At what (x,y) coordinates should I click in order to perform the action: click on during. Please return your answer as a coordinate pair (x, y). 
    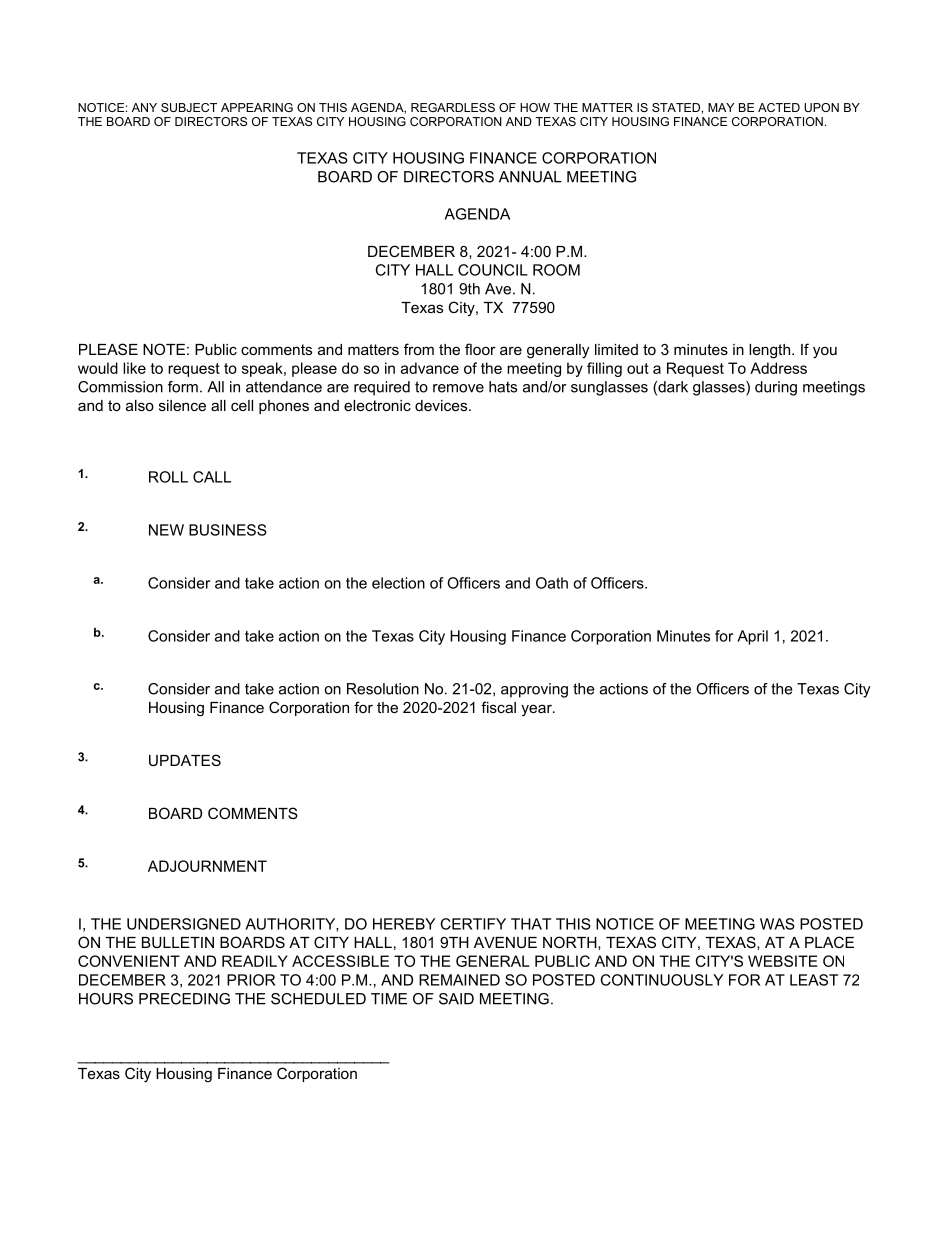
    Looking at the image, I should click on (776, 388).
